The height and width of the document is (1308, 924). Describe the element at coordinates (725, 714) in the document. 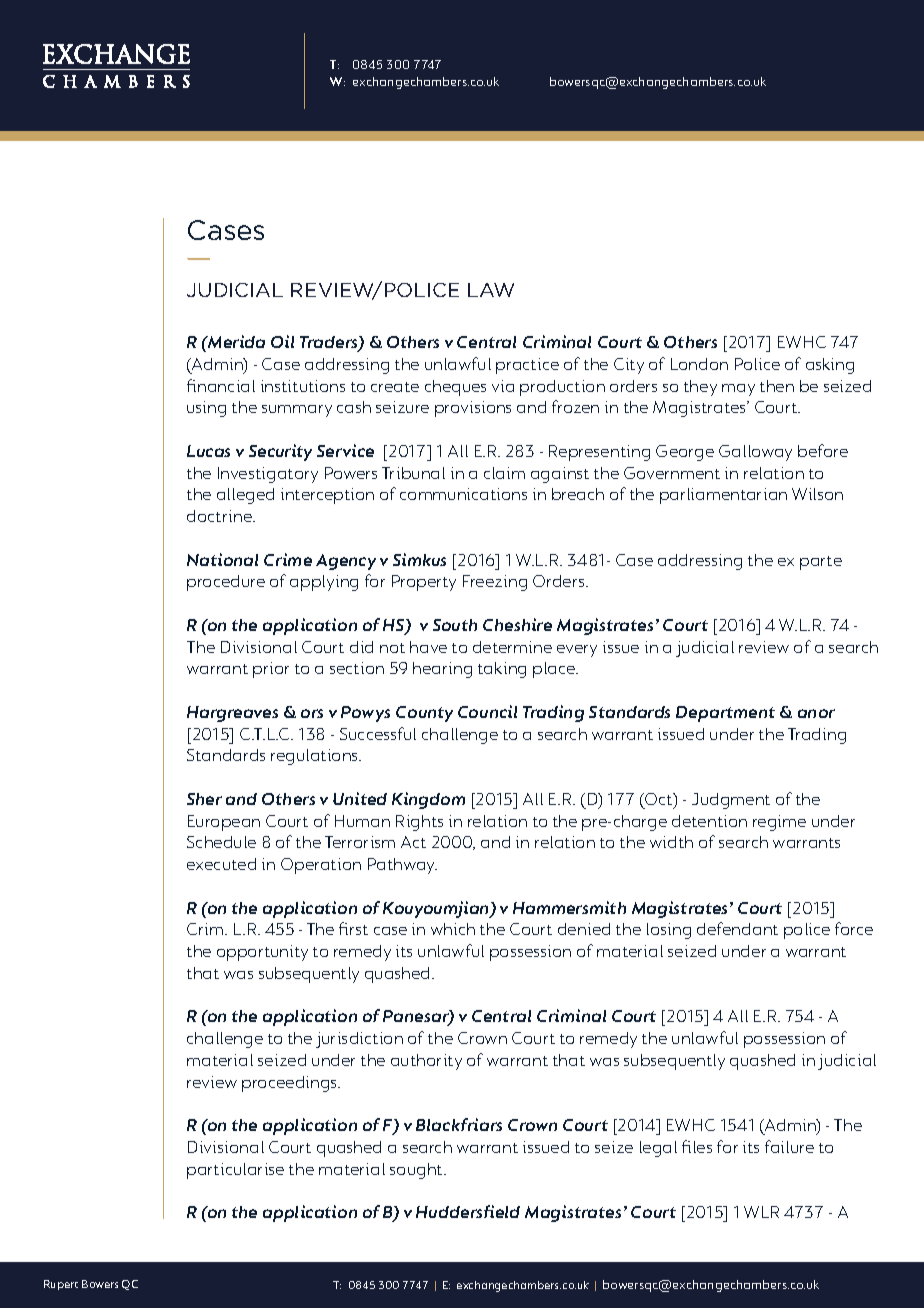

I see `Department` at that location.
